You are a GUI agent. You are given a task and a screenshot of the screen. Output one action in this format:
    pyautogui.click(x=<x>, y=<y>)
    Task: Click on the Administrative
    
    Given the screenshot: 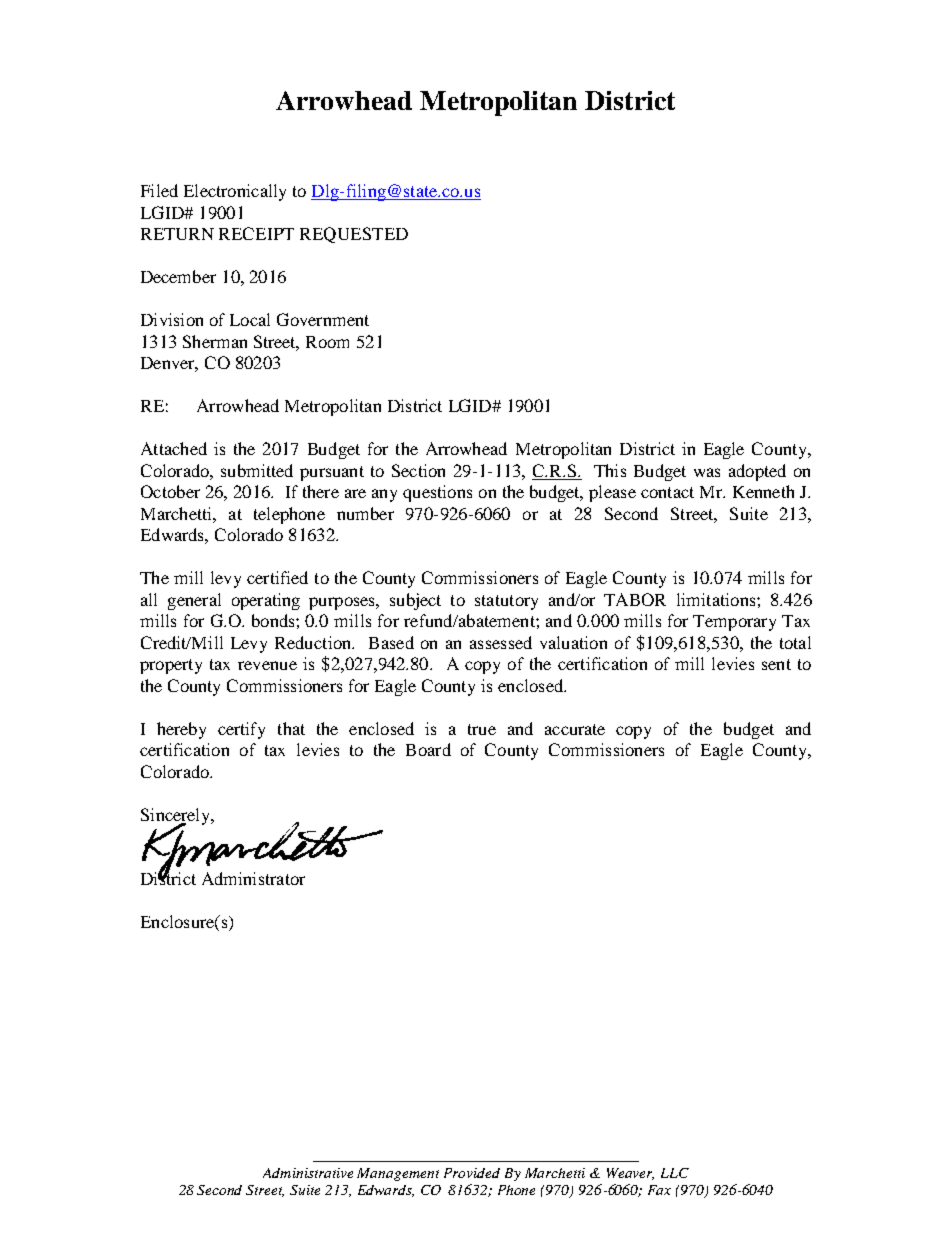 What is the action you would take?
    pyautogui.click(x=308, y=1173)
